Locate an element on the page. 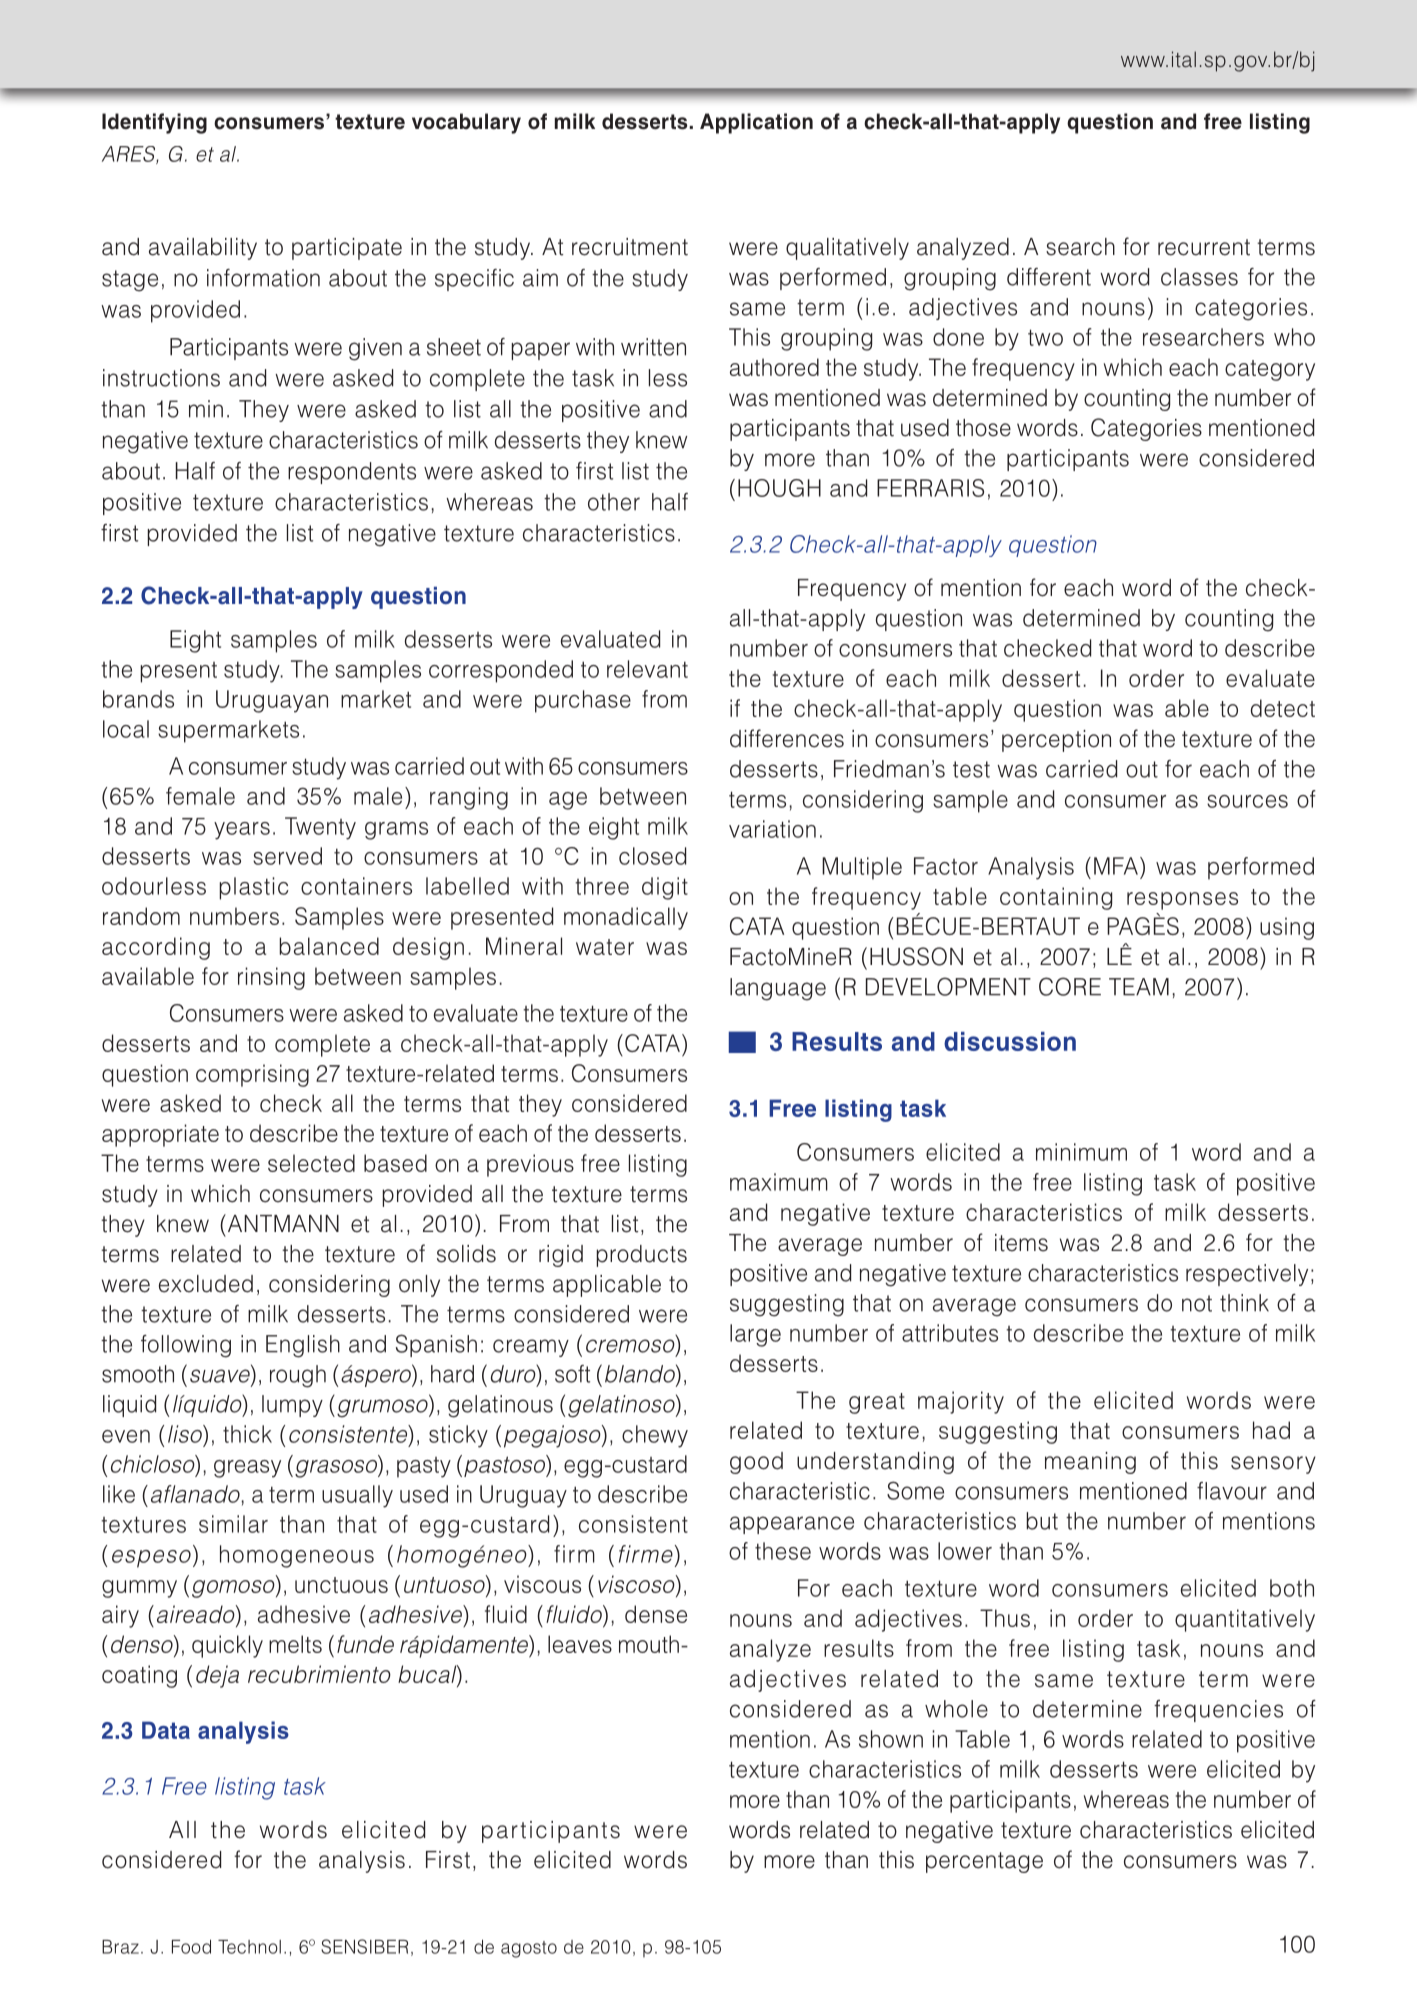 The height and width of the image is (2003, 1417). Application is located at coordinates (756, 123).
